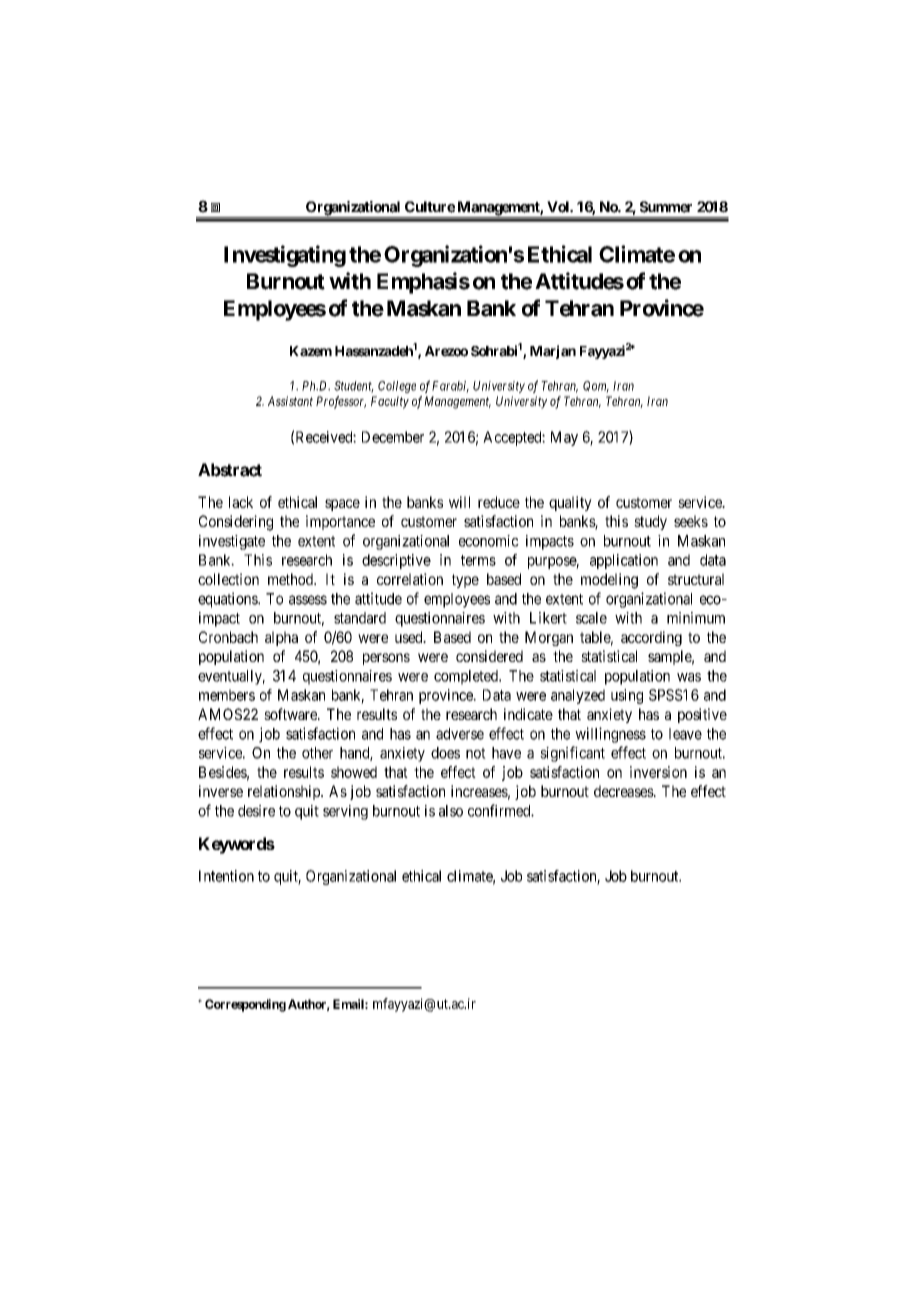  I want to click on Corresponding, so click(245, 1005).
